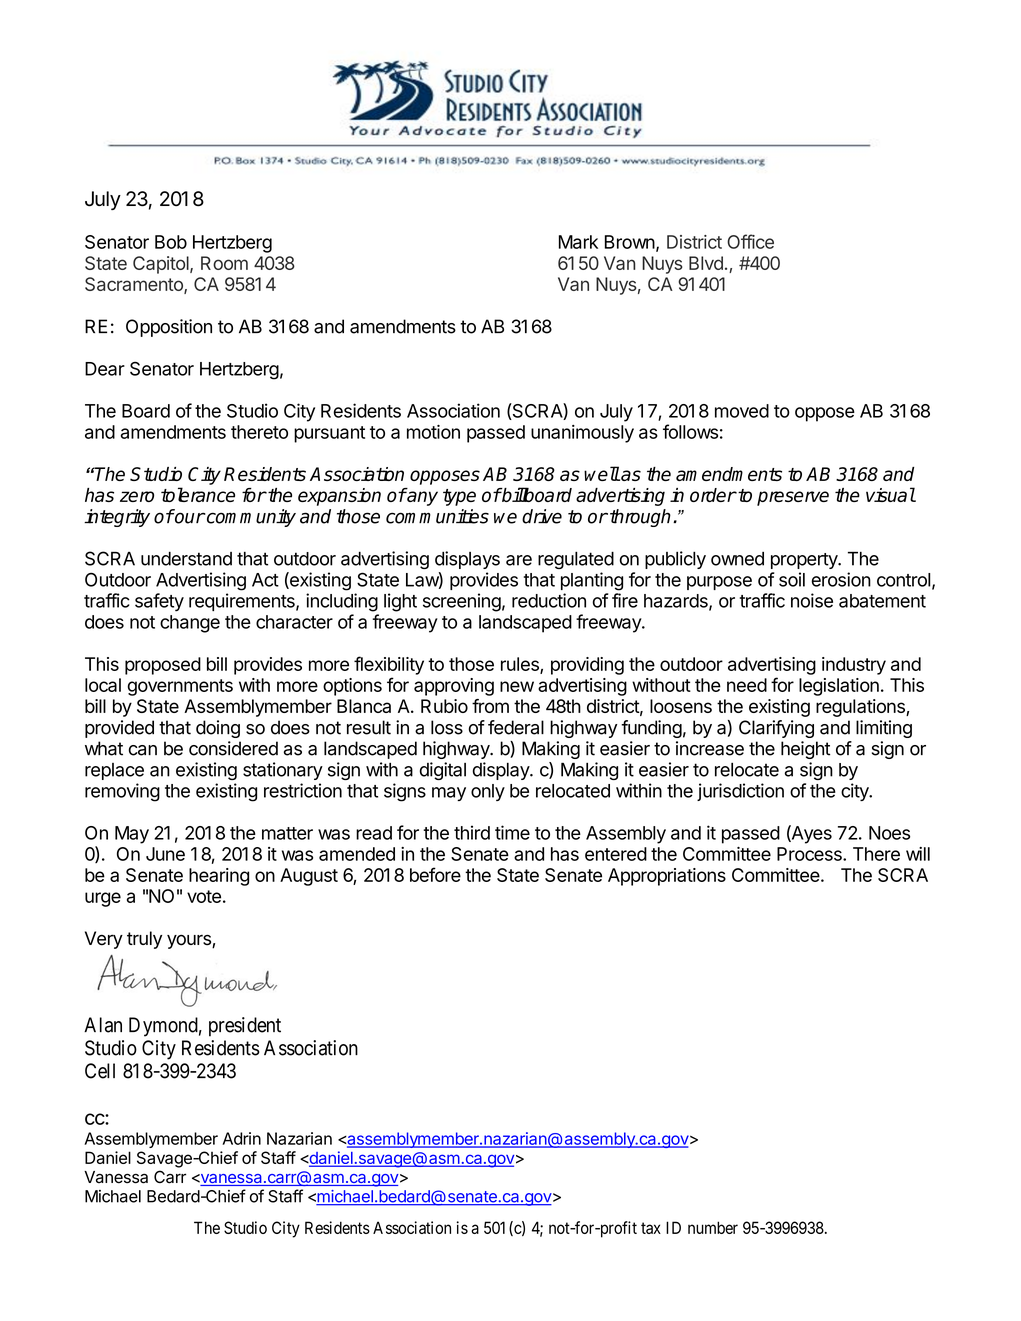  Describe the element at coordinates (218, 729) in the document. I see `doing` at that location.
